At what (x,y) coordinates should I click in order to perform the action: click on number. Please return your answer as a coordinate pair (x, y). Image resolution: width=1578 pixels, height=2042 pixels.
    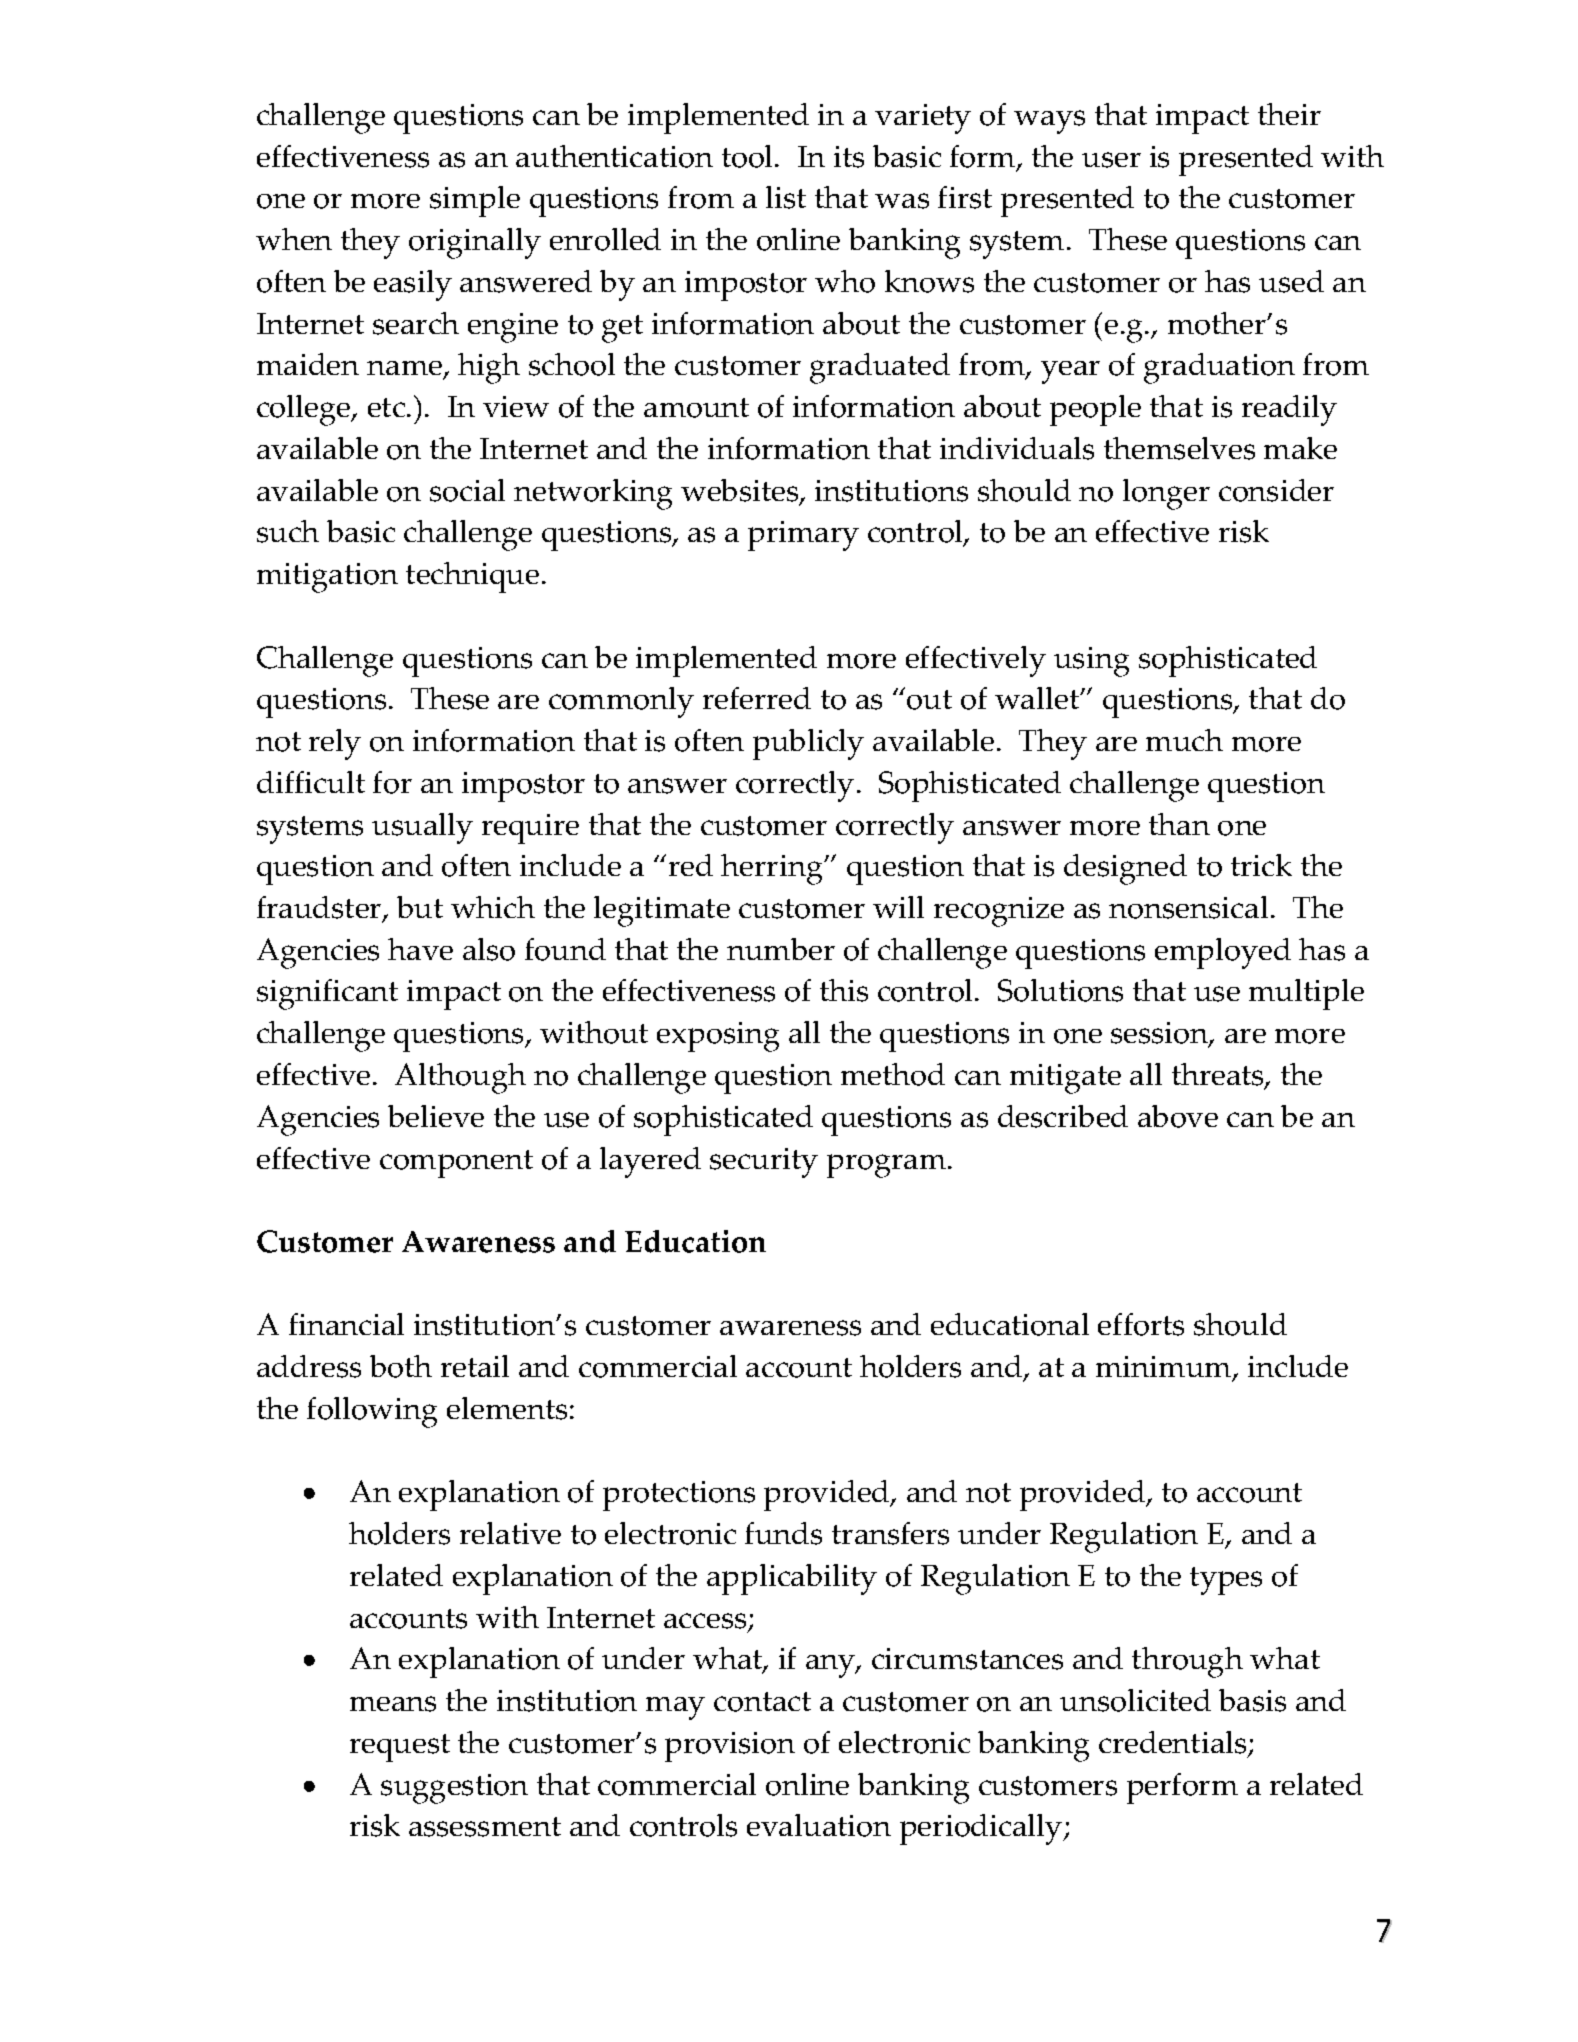
    Looking at the image, I should click on (781, 949).
